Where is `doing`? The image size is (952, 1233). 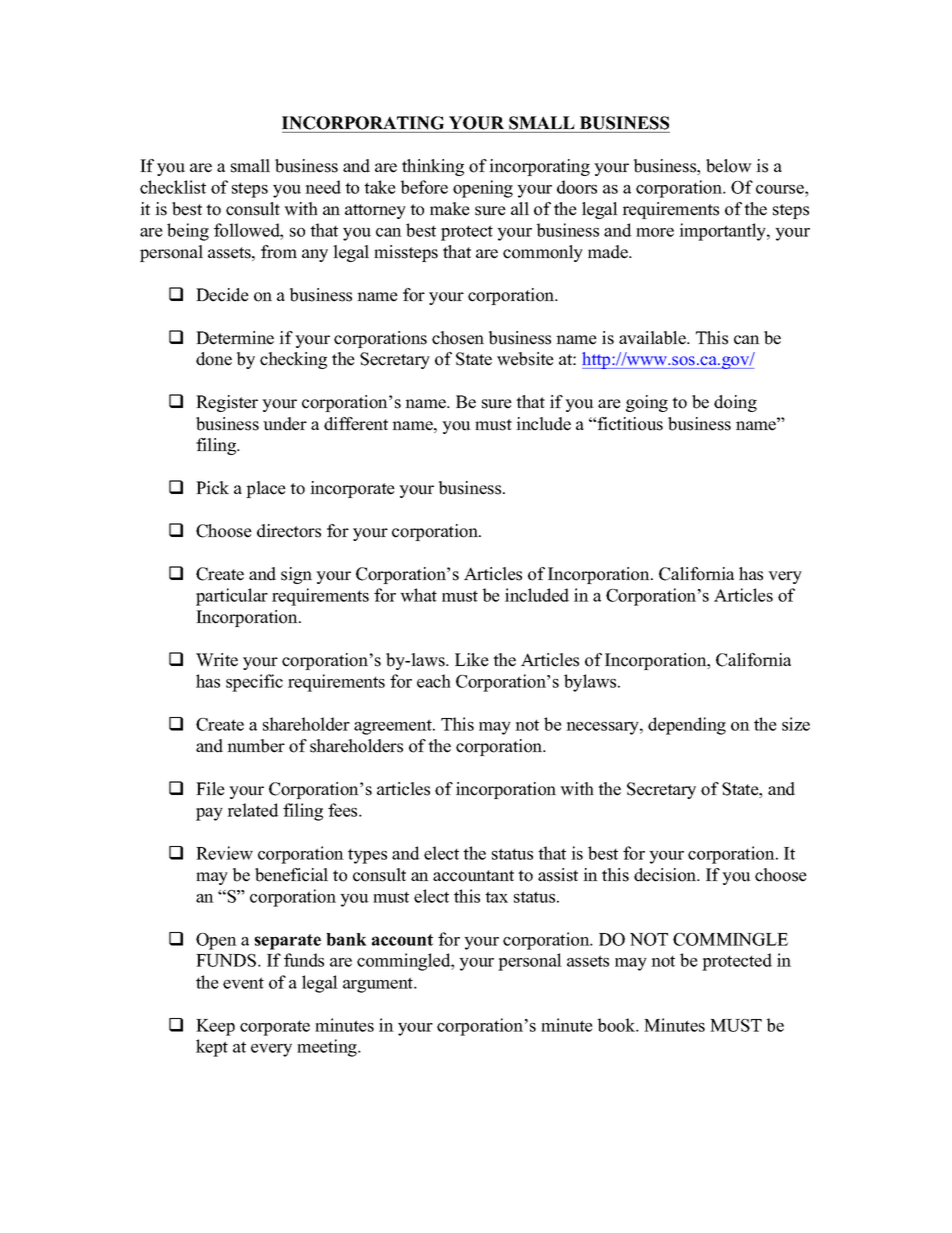 doing is located at coordinates (735, 403).
